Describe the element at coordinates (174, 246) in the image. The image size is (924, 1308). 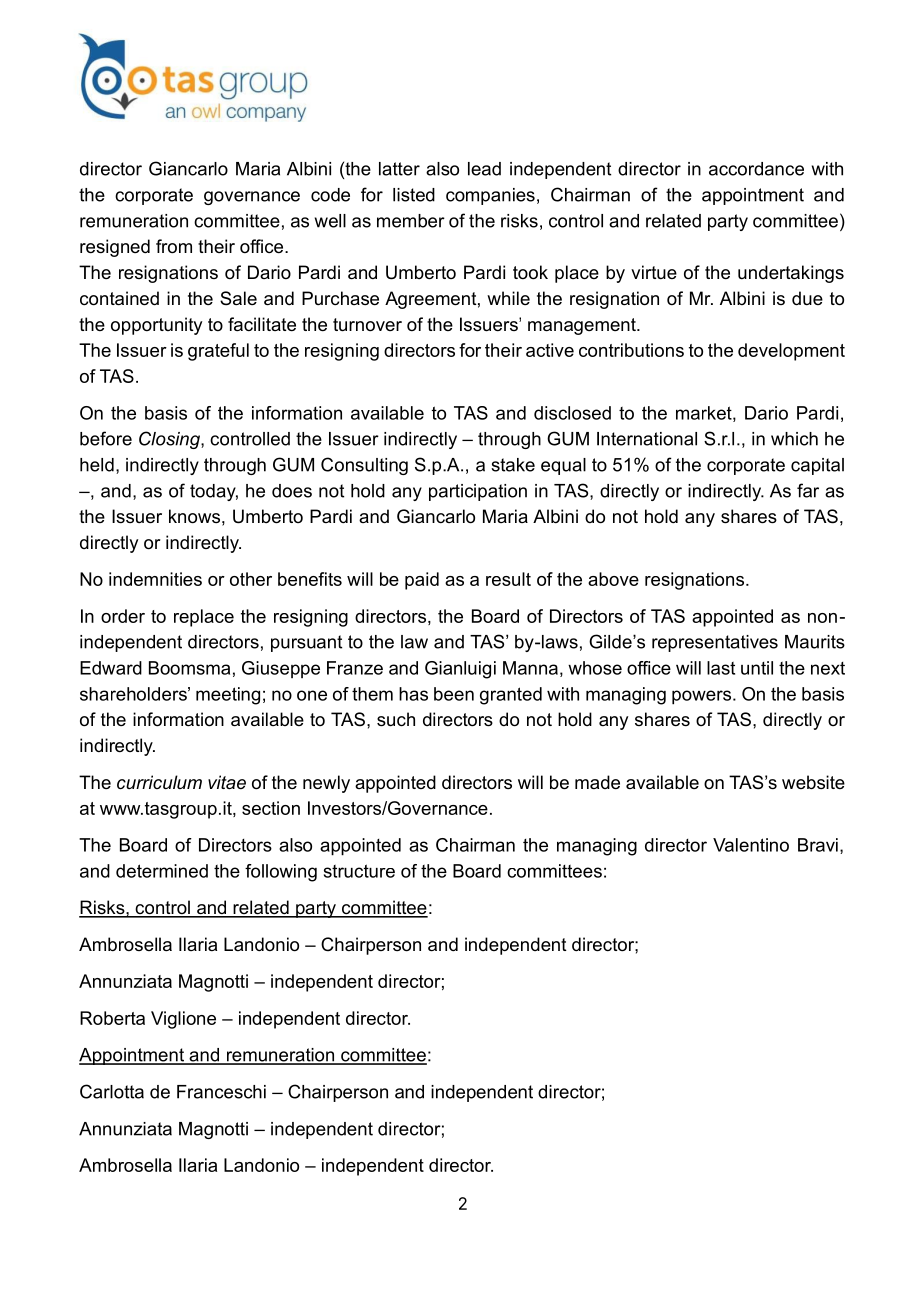
I see `from` at that location.
